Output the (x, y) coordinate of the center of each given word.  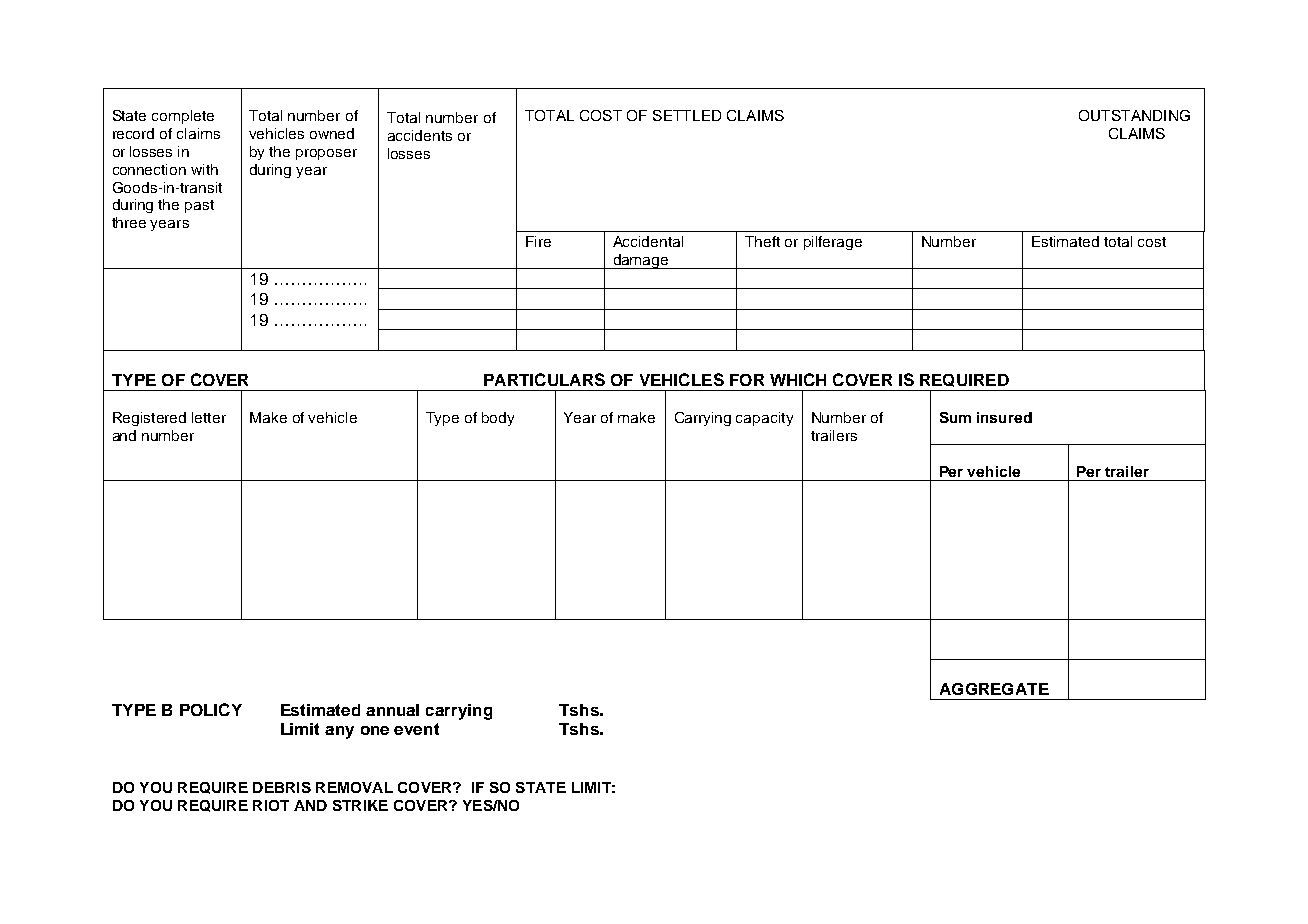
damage (641, 261)
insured (1004, 417)
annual (392, 710)
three (129, 222)
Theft (762, 241)
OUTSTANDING (1134, 115)
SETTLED (687, 115)
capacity (764, 419)
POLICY (211, 709)
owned (332, 133)
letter (209, 417)
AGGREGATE (994, 689)
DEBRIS (282, 787)
